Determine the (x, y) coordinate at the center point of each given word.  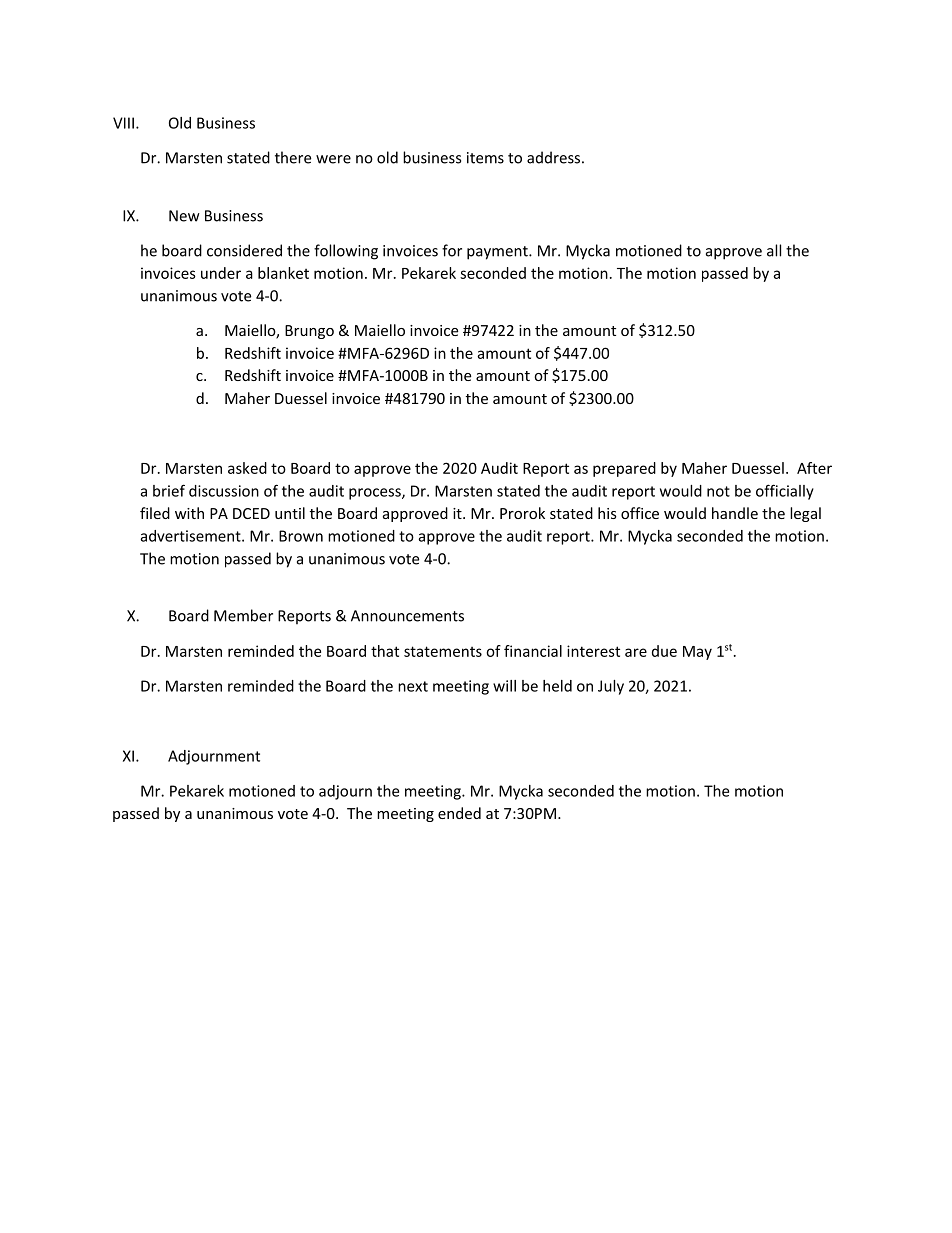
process (376, 494)
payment (498, 253)
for (452, 250)
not (718, 491)
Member (243, 615)
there (293, 157)
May (697, 653)
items (485, 158)
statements (443, 651)
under (221, 273)
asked (247, 468)
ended (459, 813)
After (814, 468)
